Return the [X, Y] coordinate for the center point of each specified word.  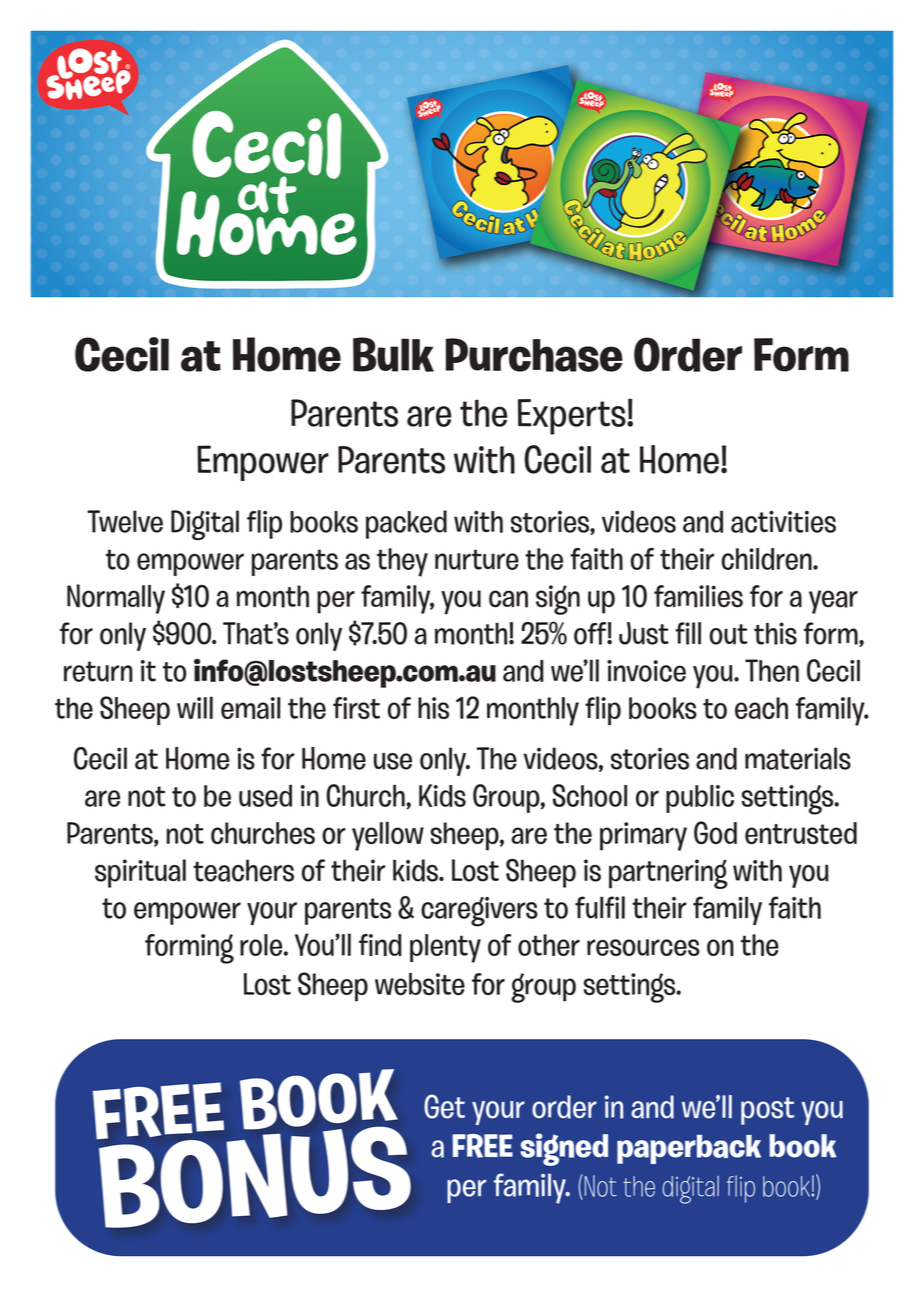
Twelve [125, 521]
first [356, 708]
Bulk [393, 354]
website [420, 984]
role [262, 945]
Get [444, 1106]
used [265, 796]
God [715, 833]
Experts [573, 417]
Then [772, 670]
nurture [477, 559]
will [195, 707]
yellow [388, 836]
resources [643, 947]
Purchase [534, 355]
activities [783, 521]
